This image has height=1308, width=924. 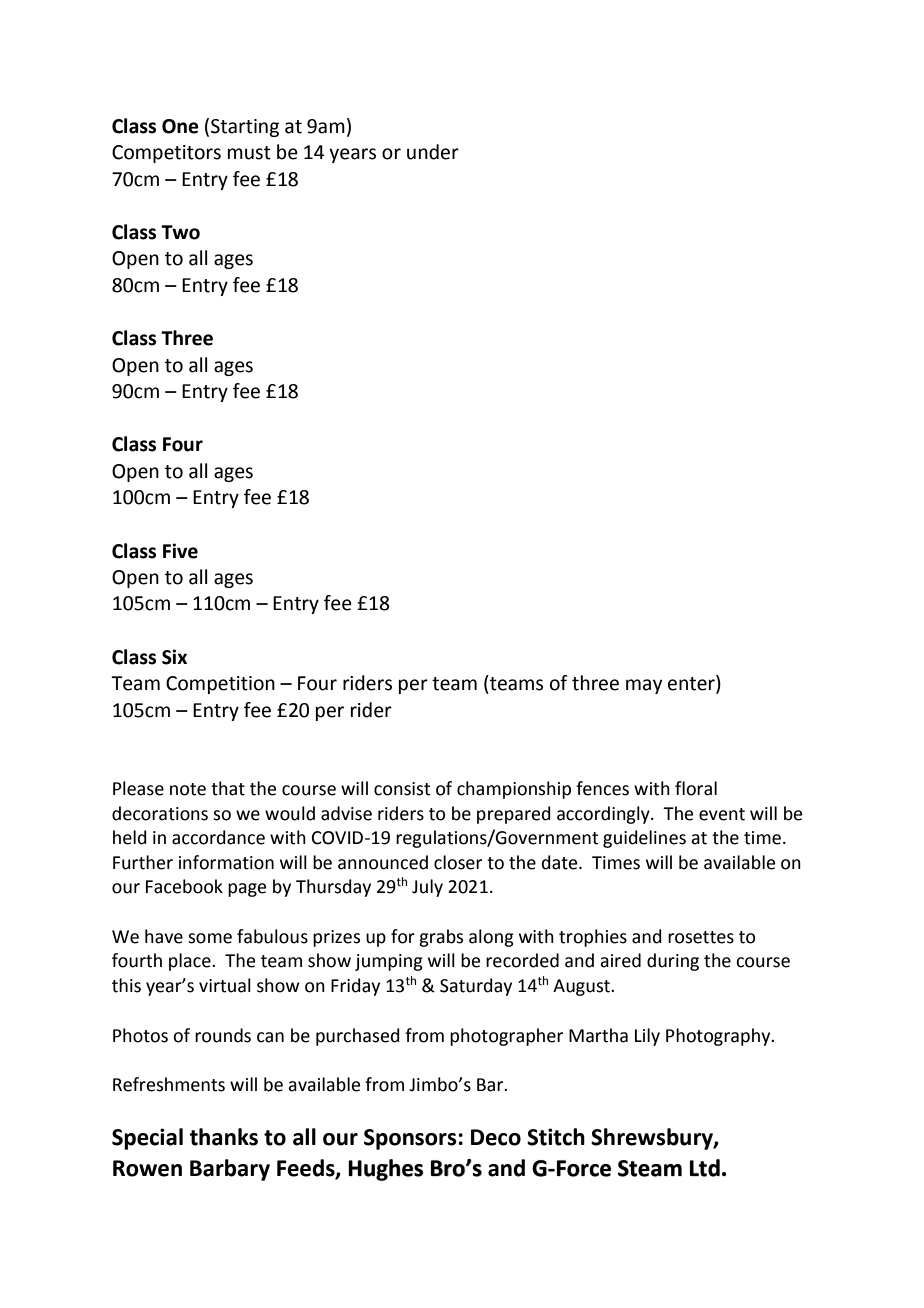 I want to click on guidelines, so click(x=644, y=839).
